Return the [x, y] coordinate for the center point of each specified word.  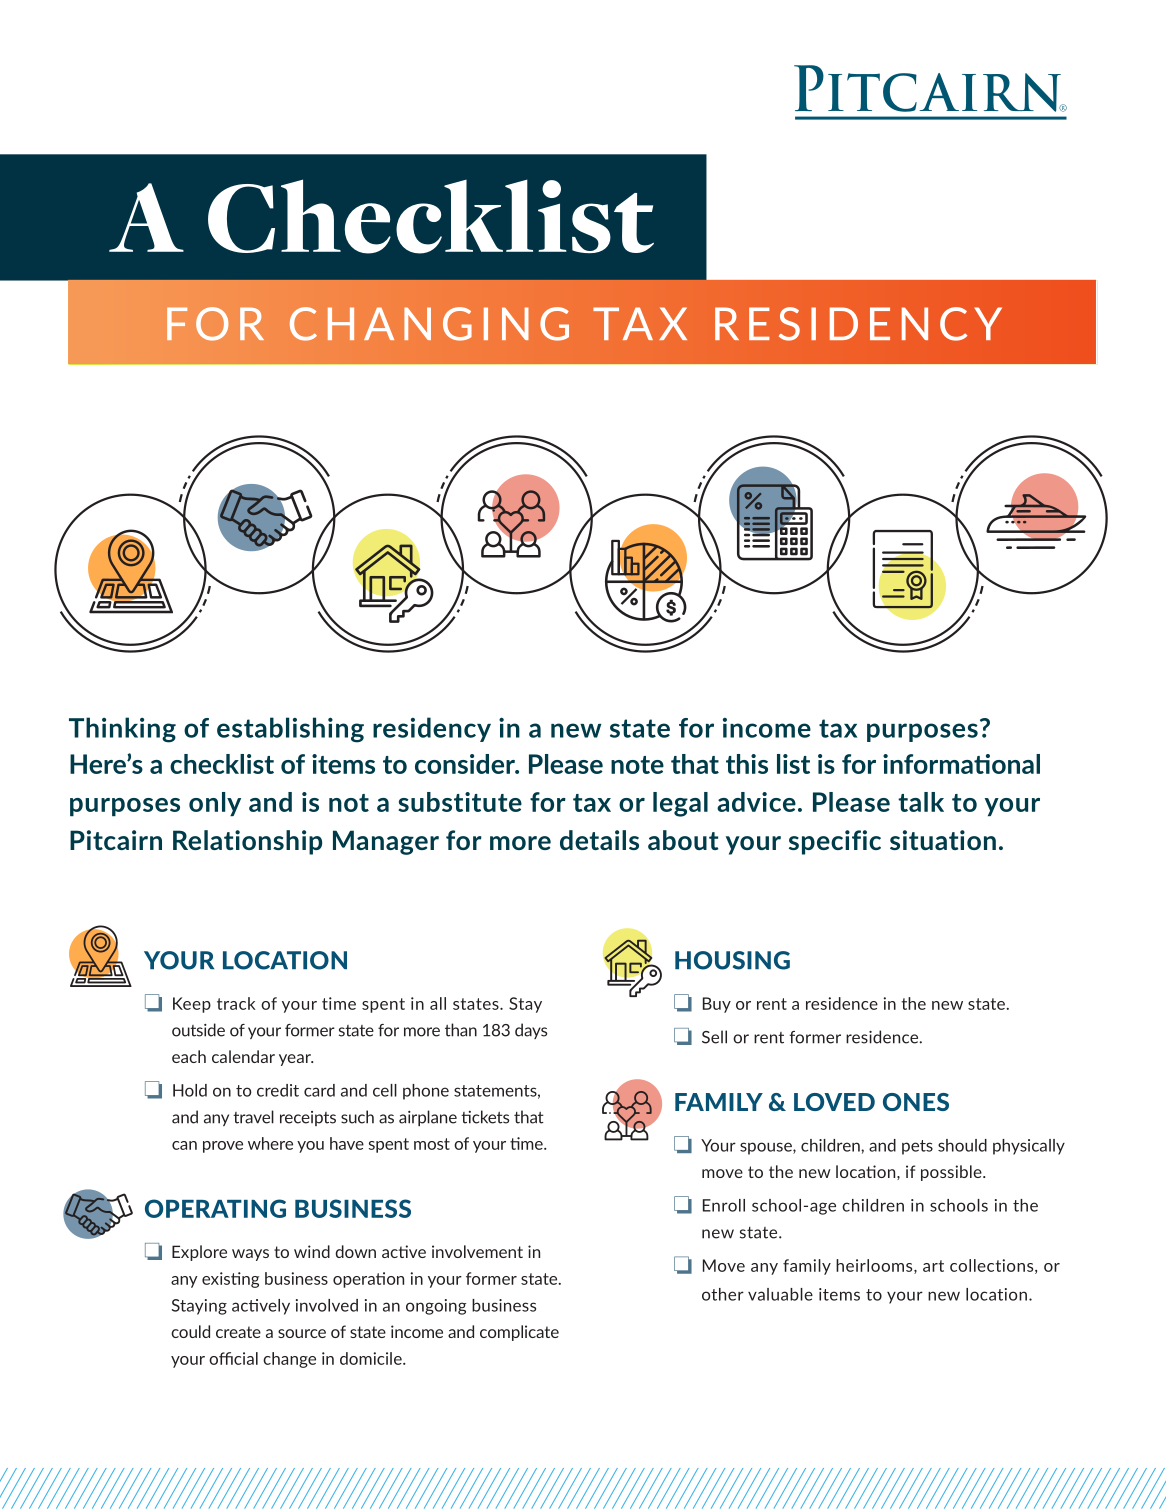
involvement [477, 1251]
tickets [485, 1117]
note [637, 765]
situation [943, 840]
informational [961, 764]
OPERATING [215, 1208]
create [238, 1332]
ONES [916, 1102]
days [531, 1031]
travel [253, 1117]
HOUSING [732, 960]
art [933, 1266]
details [599, 840]
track [236, 1003]
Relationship [247, 842]
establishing [290, 730]
